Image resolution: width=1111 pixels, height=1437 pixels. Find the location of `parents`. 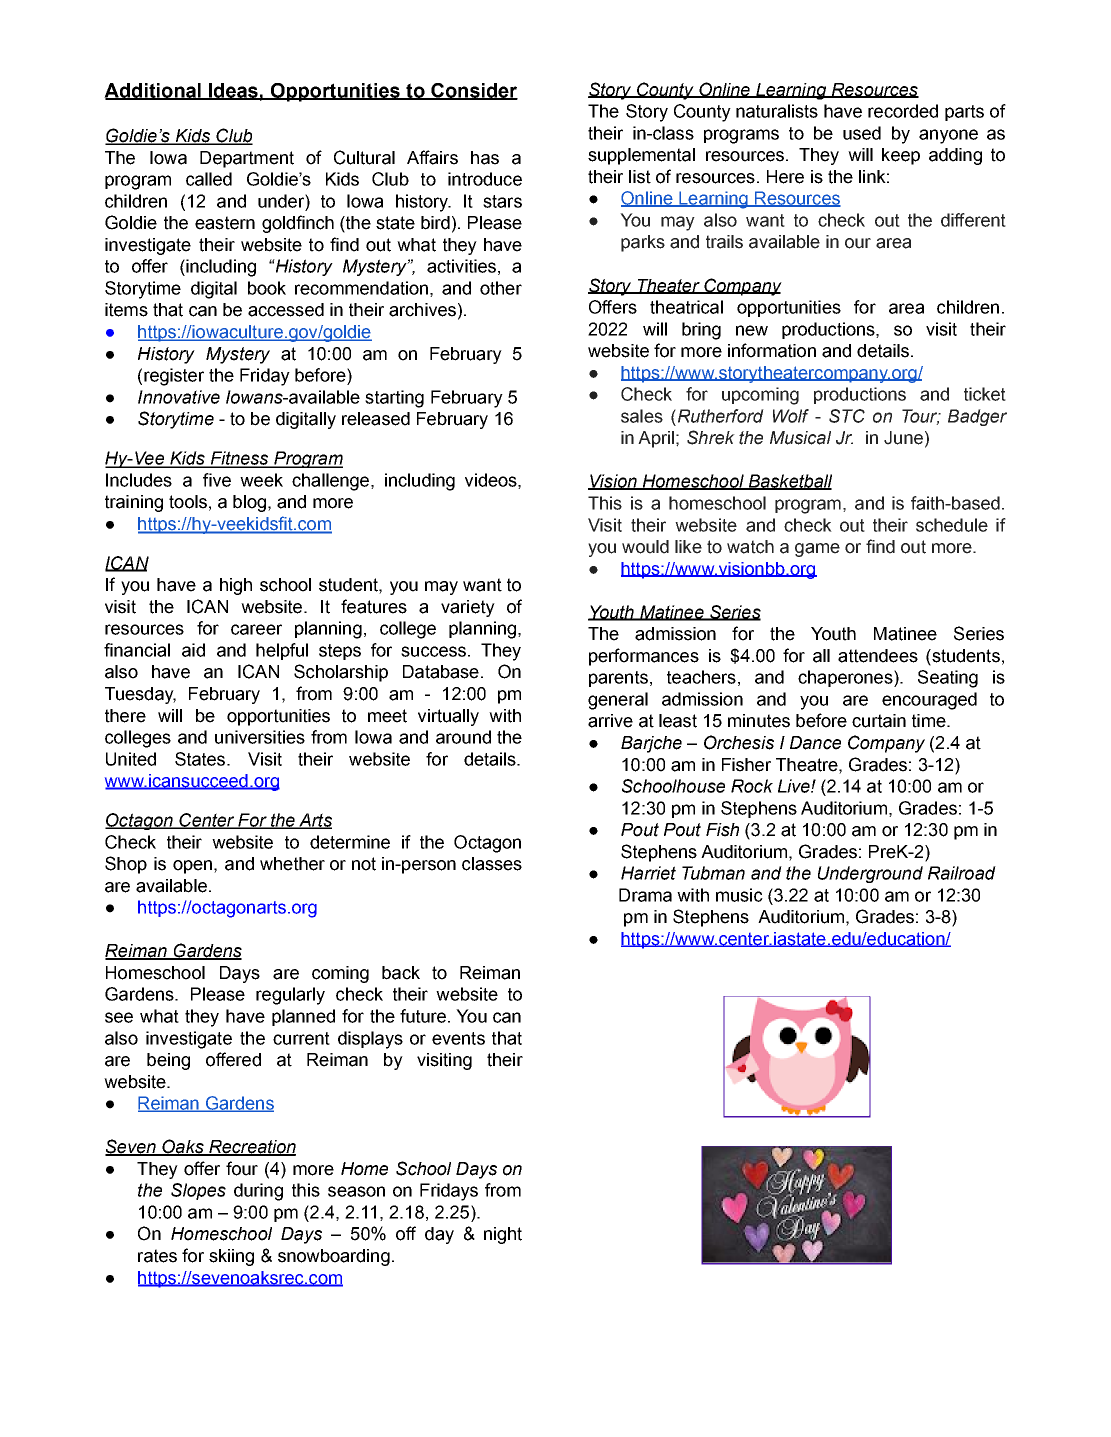

parents is located at coordinates (618, 679).
